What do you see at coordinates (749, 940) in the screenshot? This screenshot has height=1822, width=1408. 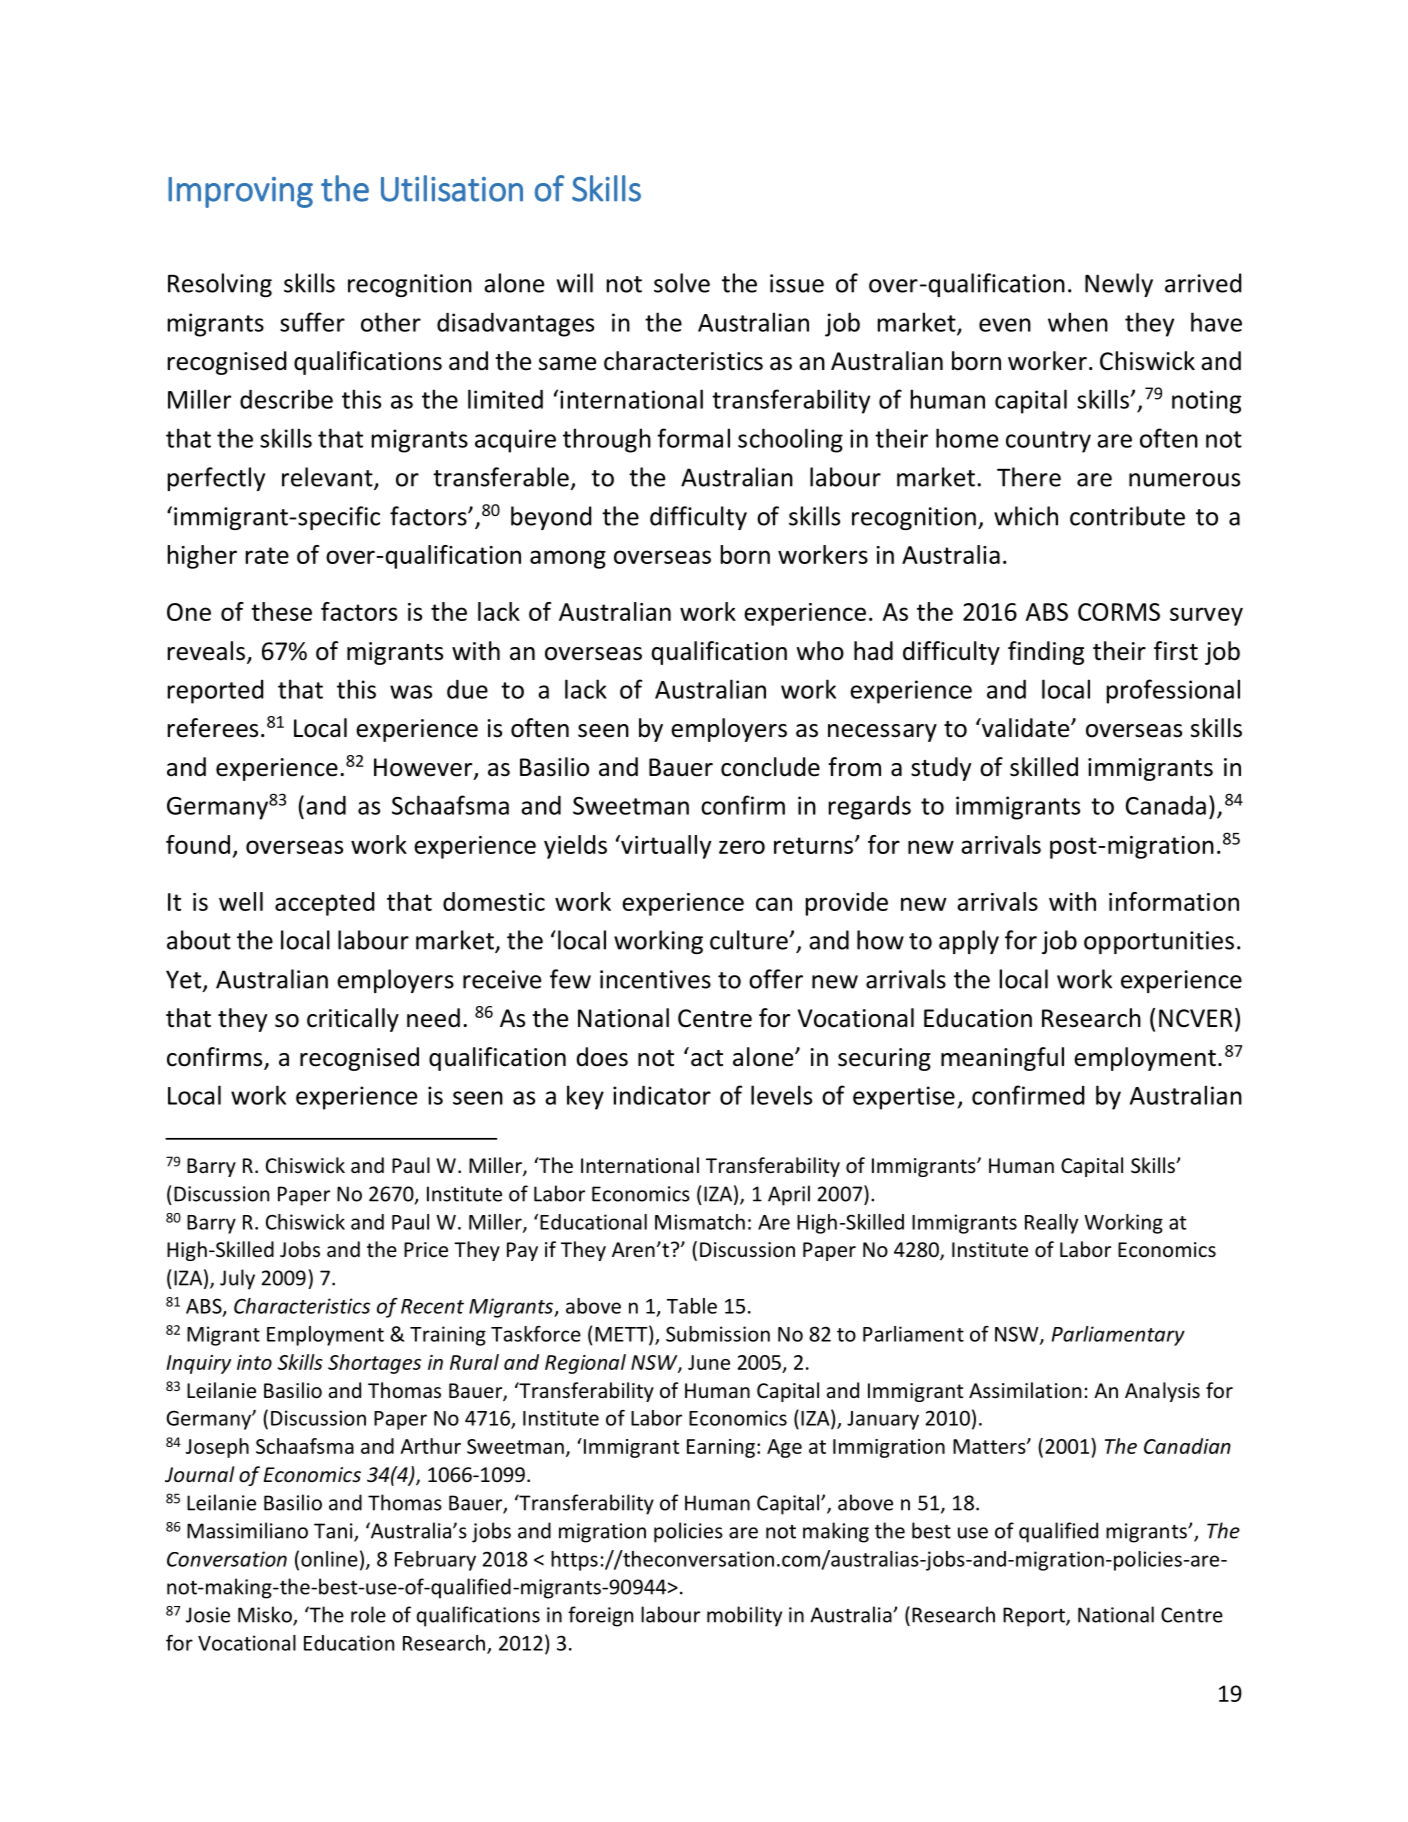 I see `culture` at bounding box center [749, 940].
